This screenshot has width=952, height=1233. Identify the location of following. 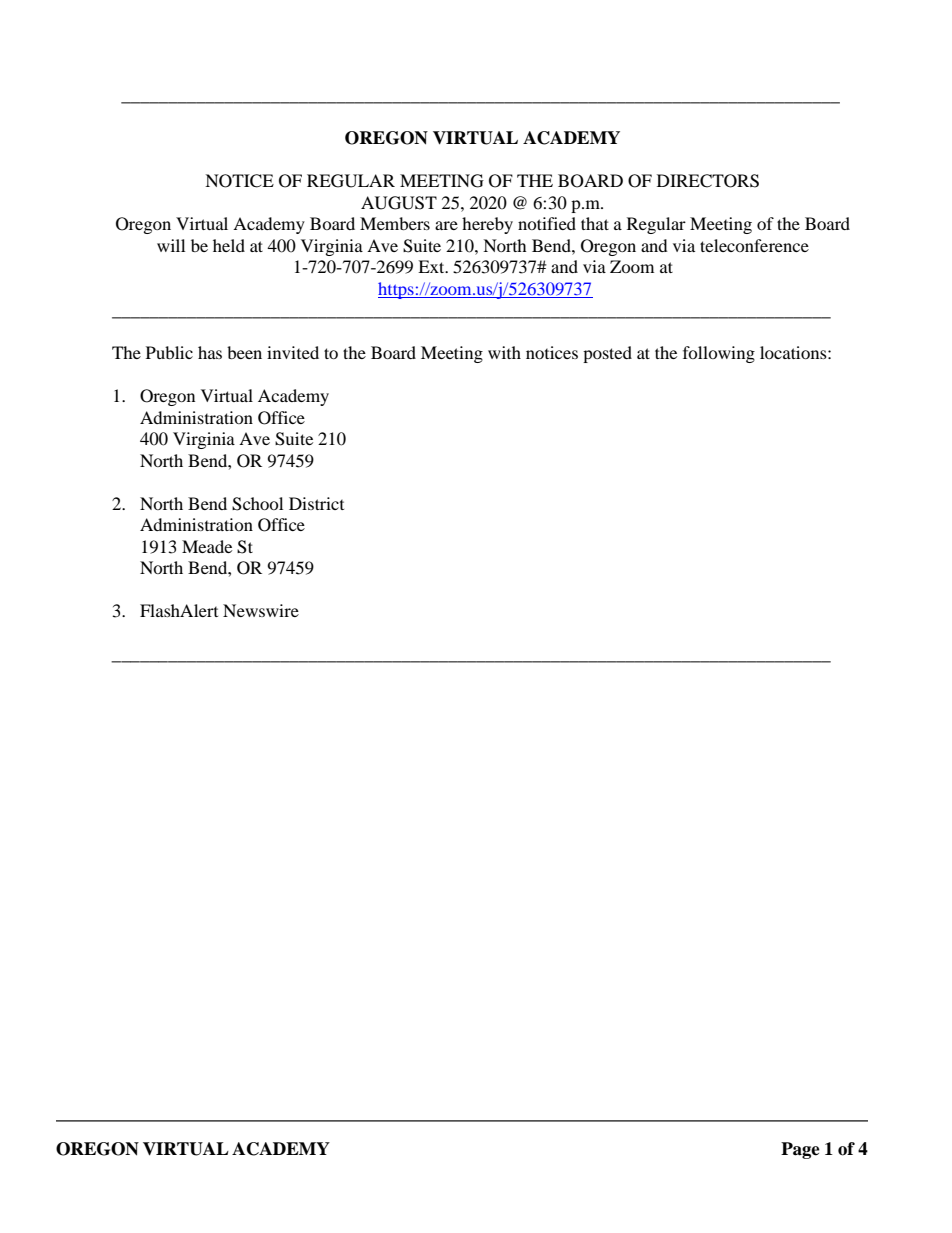
(719, 354).
